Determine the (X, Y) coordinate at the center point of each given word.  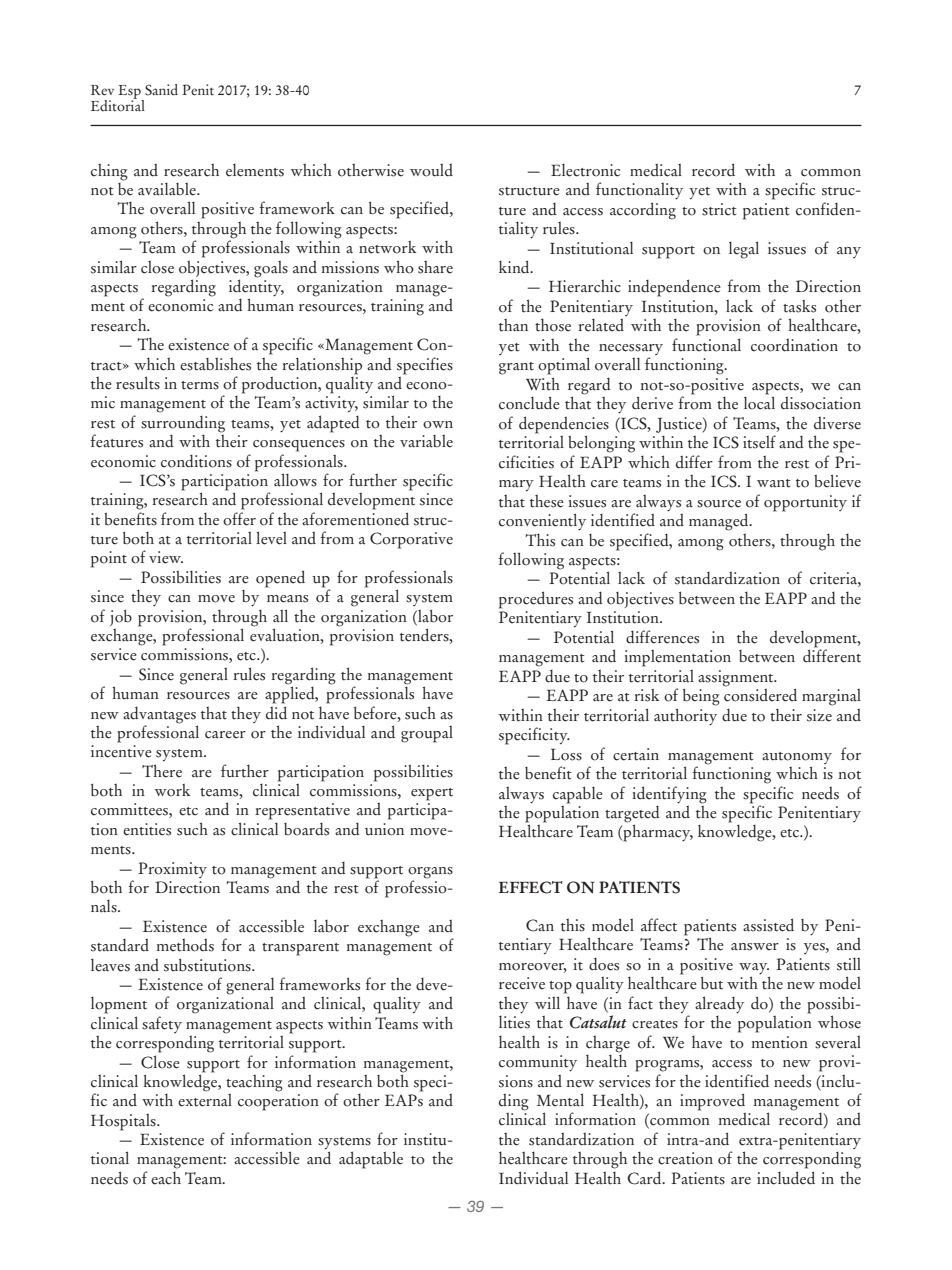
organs (430, 873)
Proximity (172, 870)
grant (516, 368)
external (205, 1099)
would (431, 170)
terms (200, 385)
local (759, 402)
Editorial (118, 105)
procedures (536, 600)
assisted (768, 925)
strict (719, 209)
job (121, 618)
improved (713, 1103)
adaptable (371, 1160)
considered (760, 694)
